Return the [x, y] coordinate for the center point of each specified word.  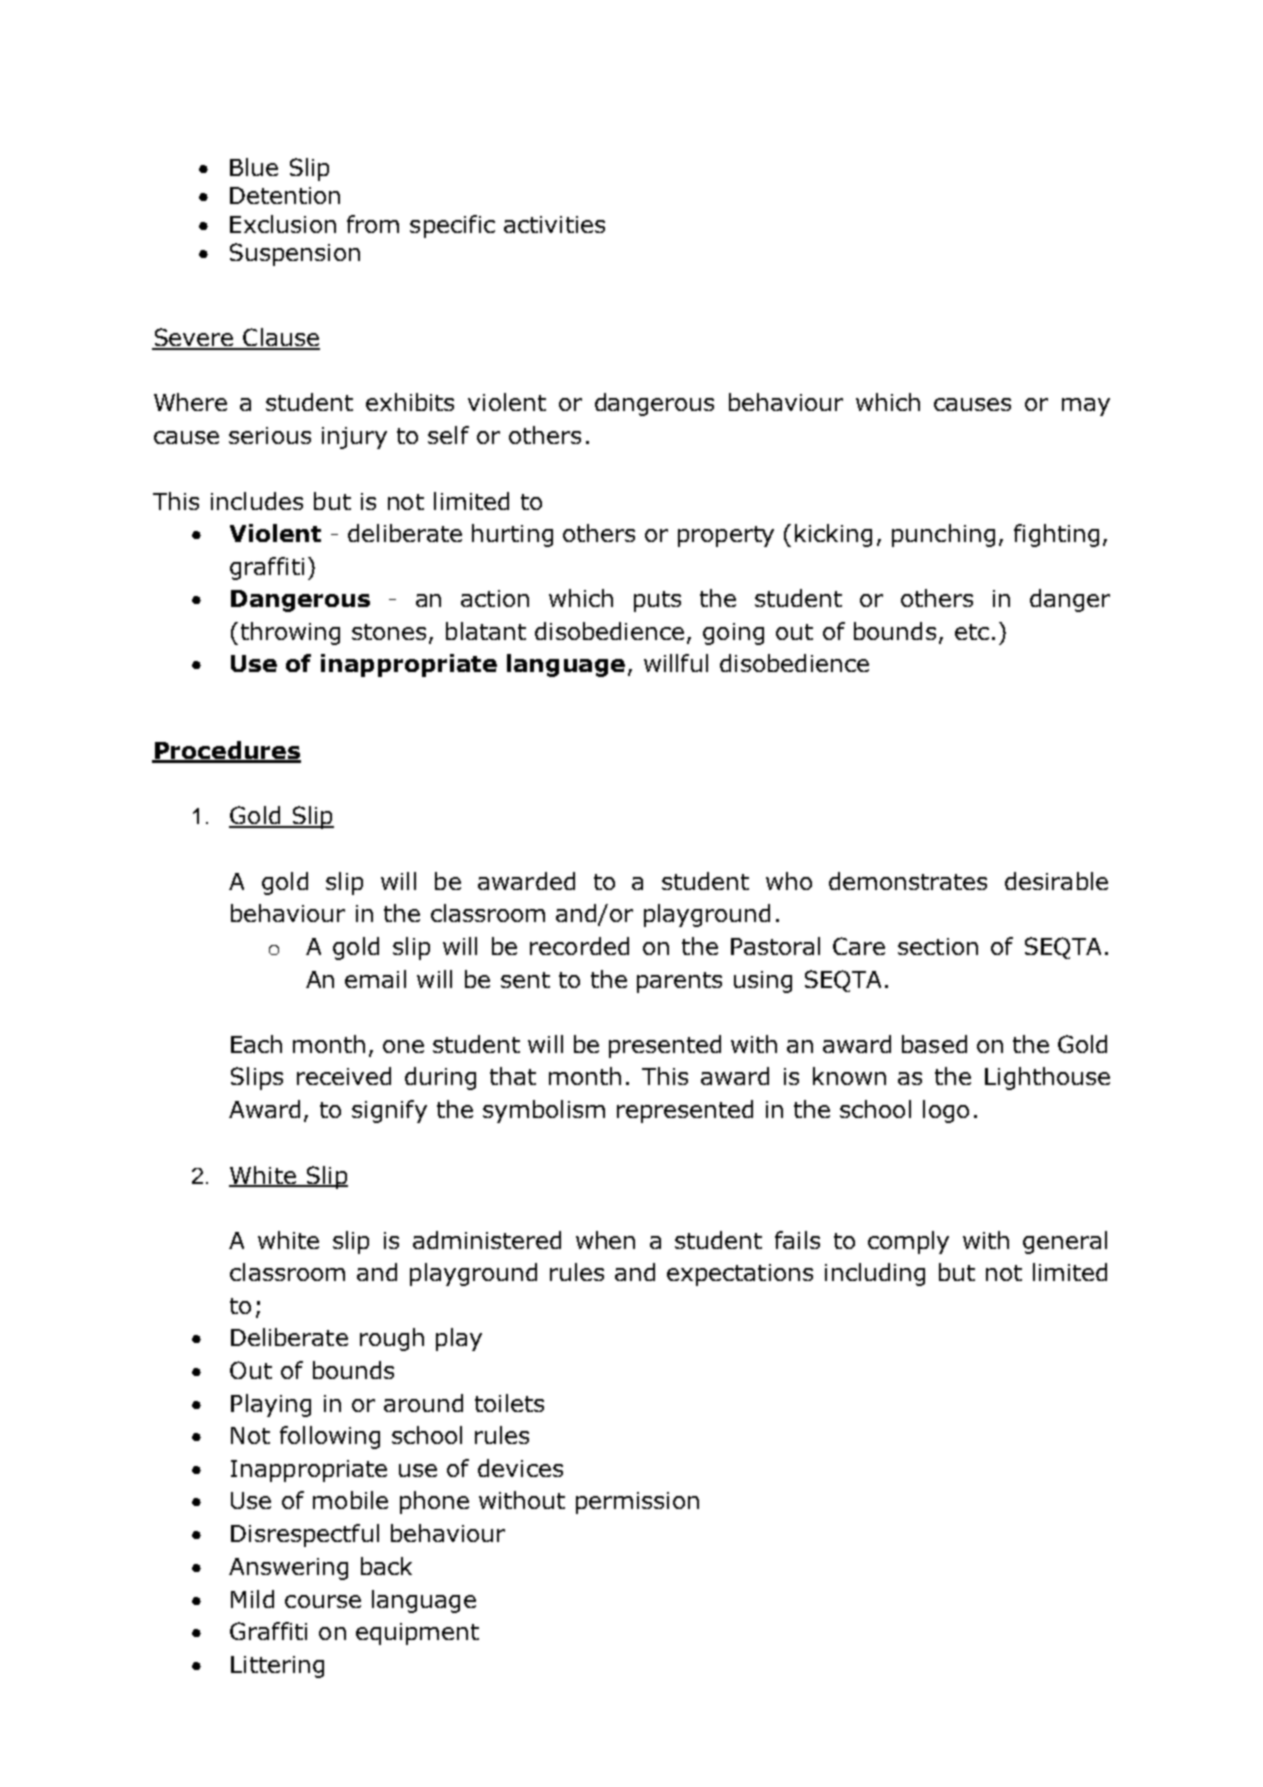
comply [908, 1242]
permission [637, 1503]
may [1086, 407]
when [605, 1240]
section [938, 946]
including [875, 1274]
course [323, 1601]
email [375, 979]
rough [392, 1339]
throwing [290, 633]
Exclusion [283, 224]
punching [943, 535]
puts [657, 601]
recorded [579, 946]
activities [554, 224]
